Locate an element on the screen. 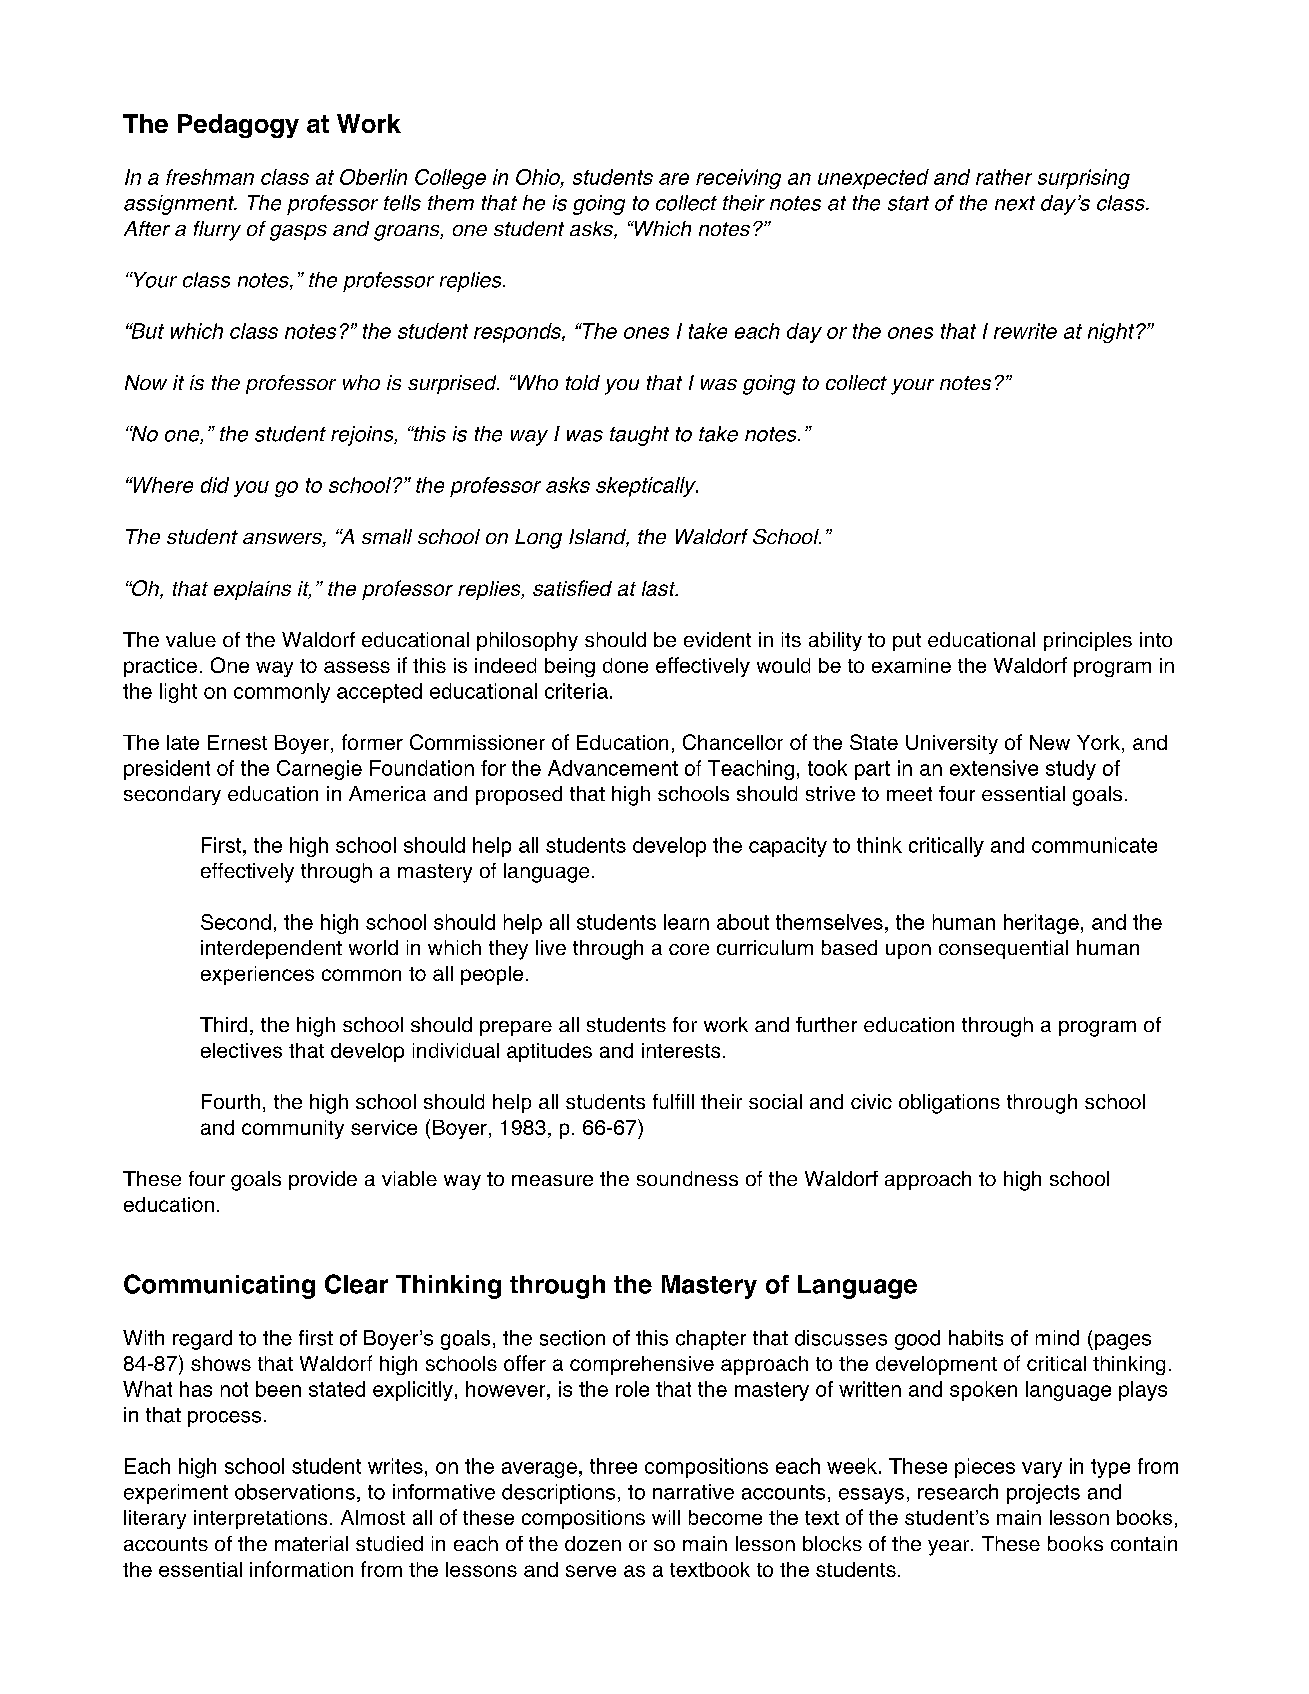  interpretations is located at coordinates (260, 1519).
